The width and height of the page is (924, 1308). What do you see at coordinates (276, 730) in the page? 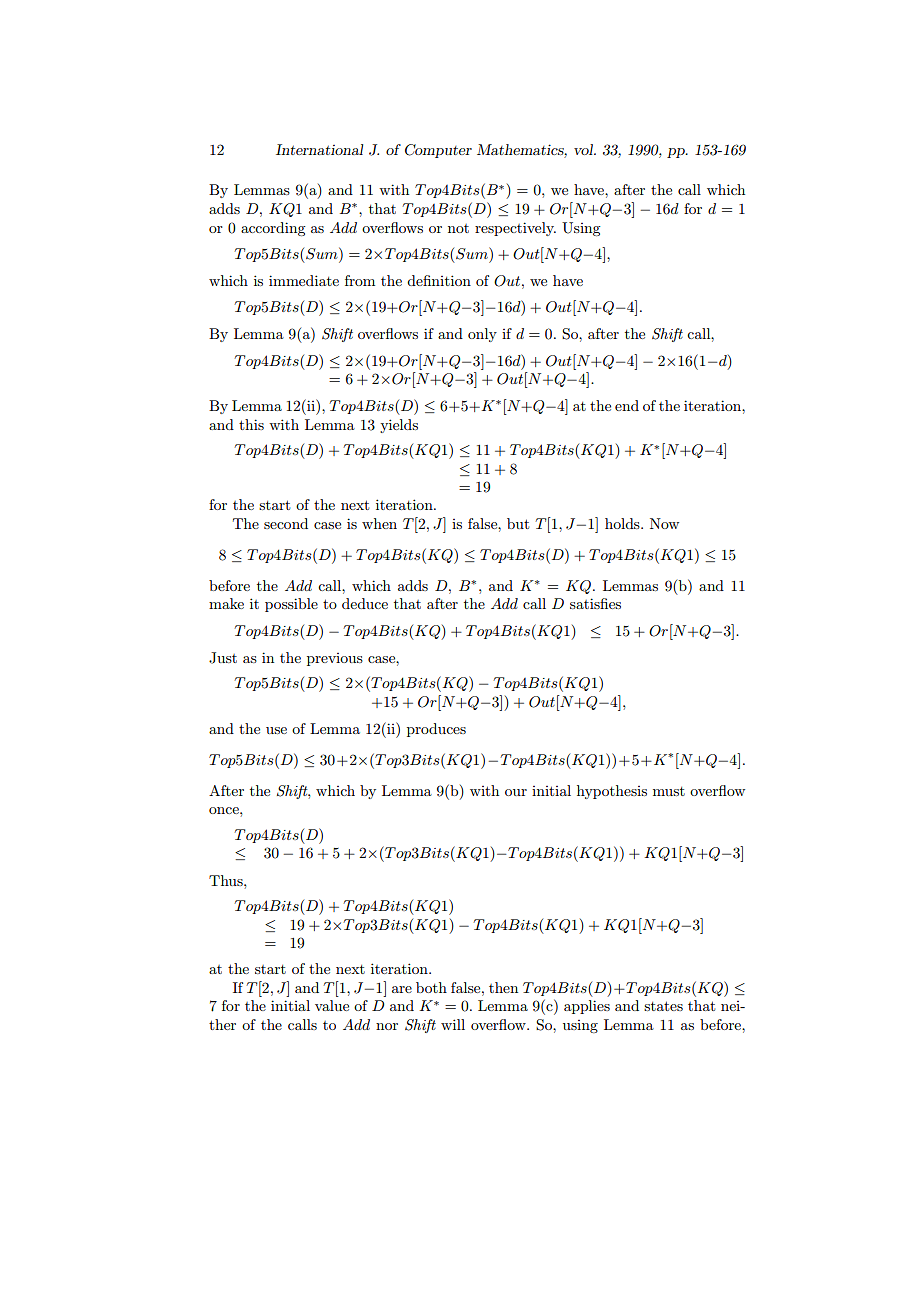
I see `use` at bounding box center [276, 730].
